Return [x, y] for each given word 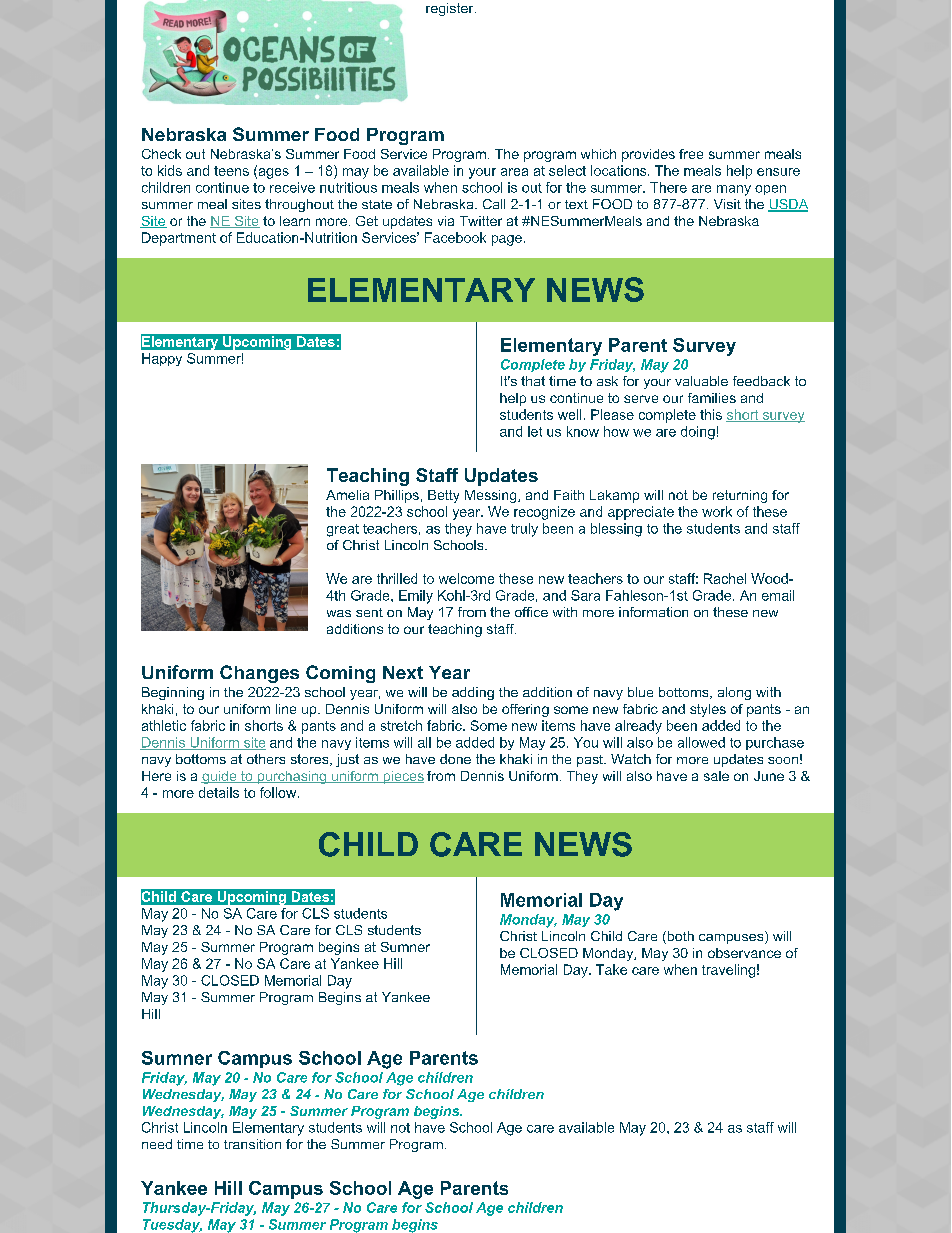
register [451, 9]
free [691, 154]
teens [231, 171]
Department [179, 239]
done [455, 759]
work [717, 511]
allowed [701, 742]
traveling [728, 971]
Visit [727, 204]
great [343, 530]
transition [252, 1144]
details [219, 792]
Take [611, 969]
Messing [492, 496]
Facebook [455, 237]
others [266, 759]
